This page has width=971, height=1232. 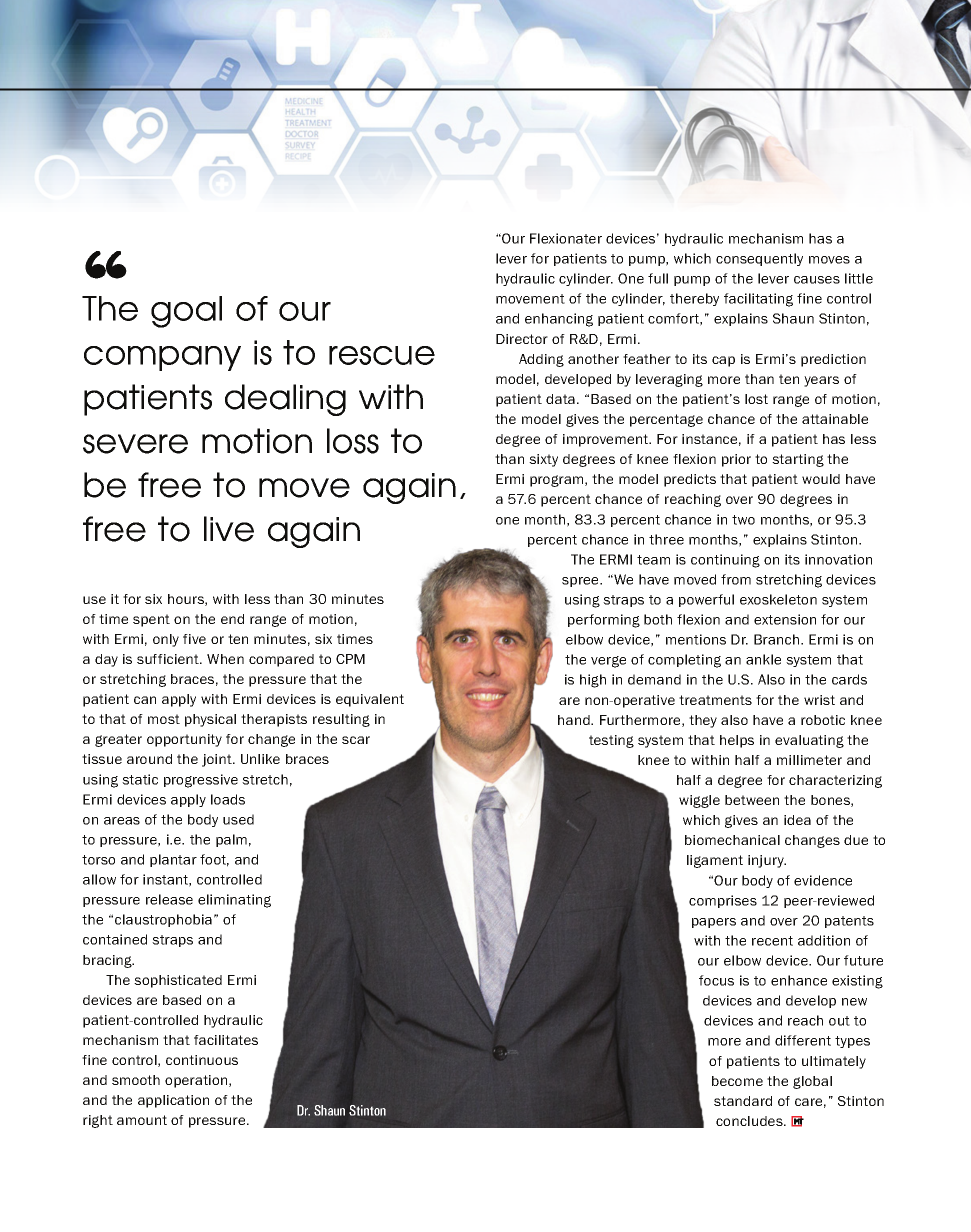 What do you see at coordinates (819, 700) in the page?
I see `wrist` at bounding box center [819, 700].
